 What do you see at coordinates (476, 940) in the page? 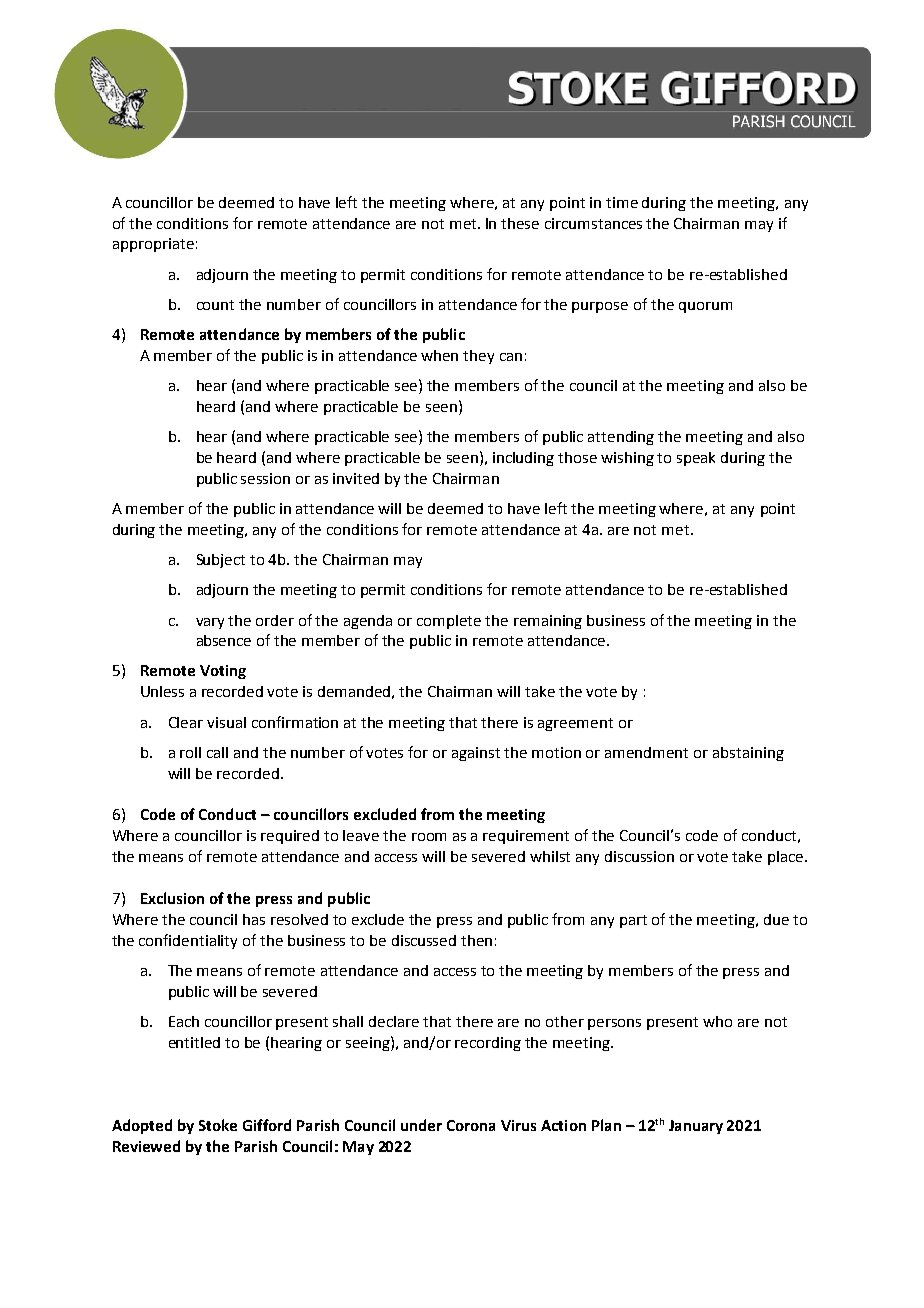
I see `then` at bounding box center [476, 940].
